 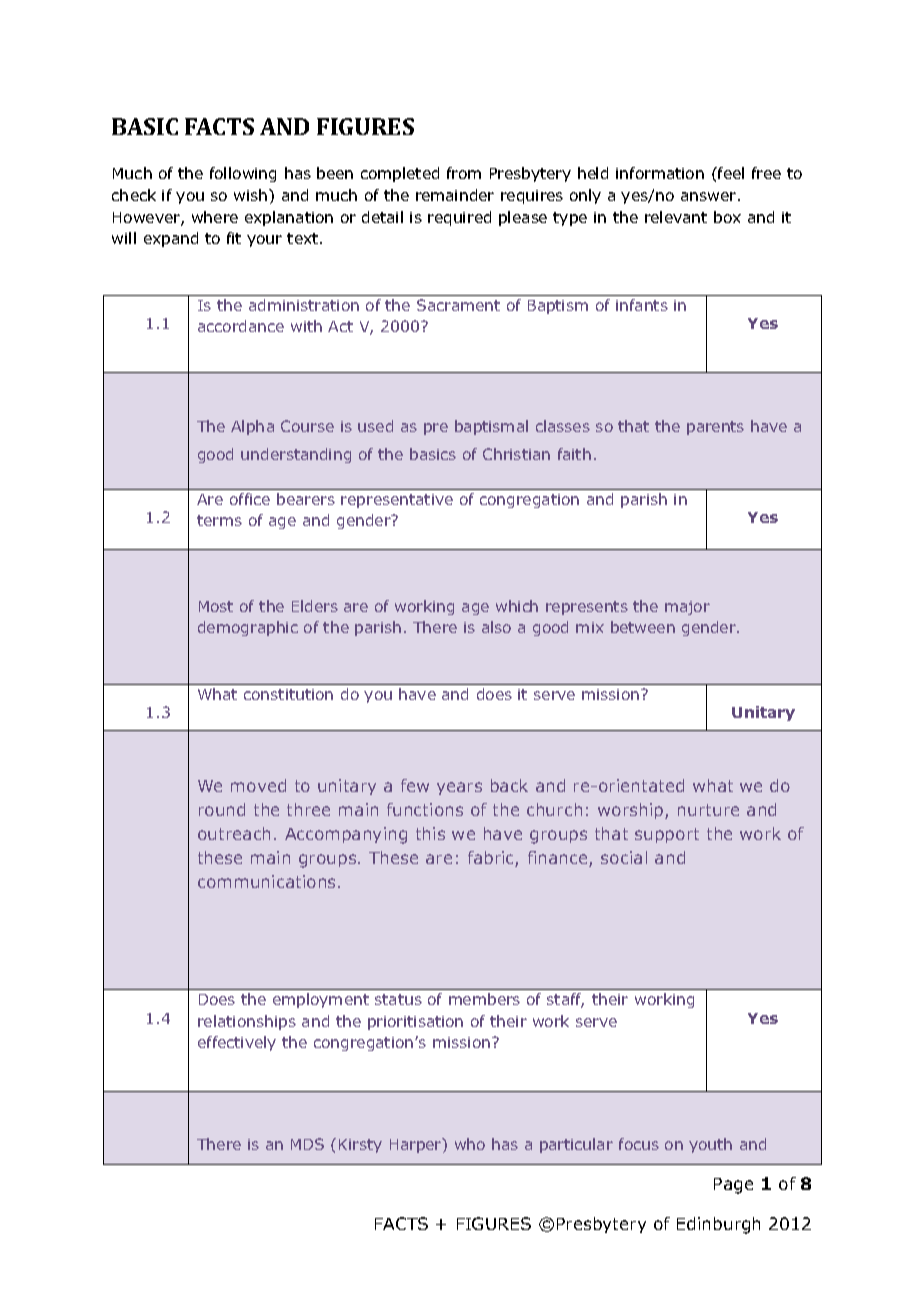 I want to click on support, so click(x=667, y=835).
